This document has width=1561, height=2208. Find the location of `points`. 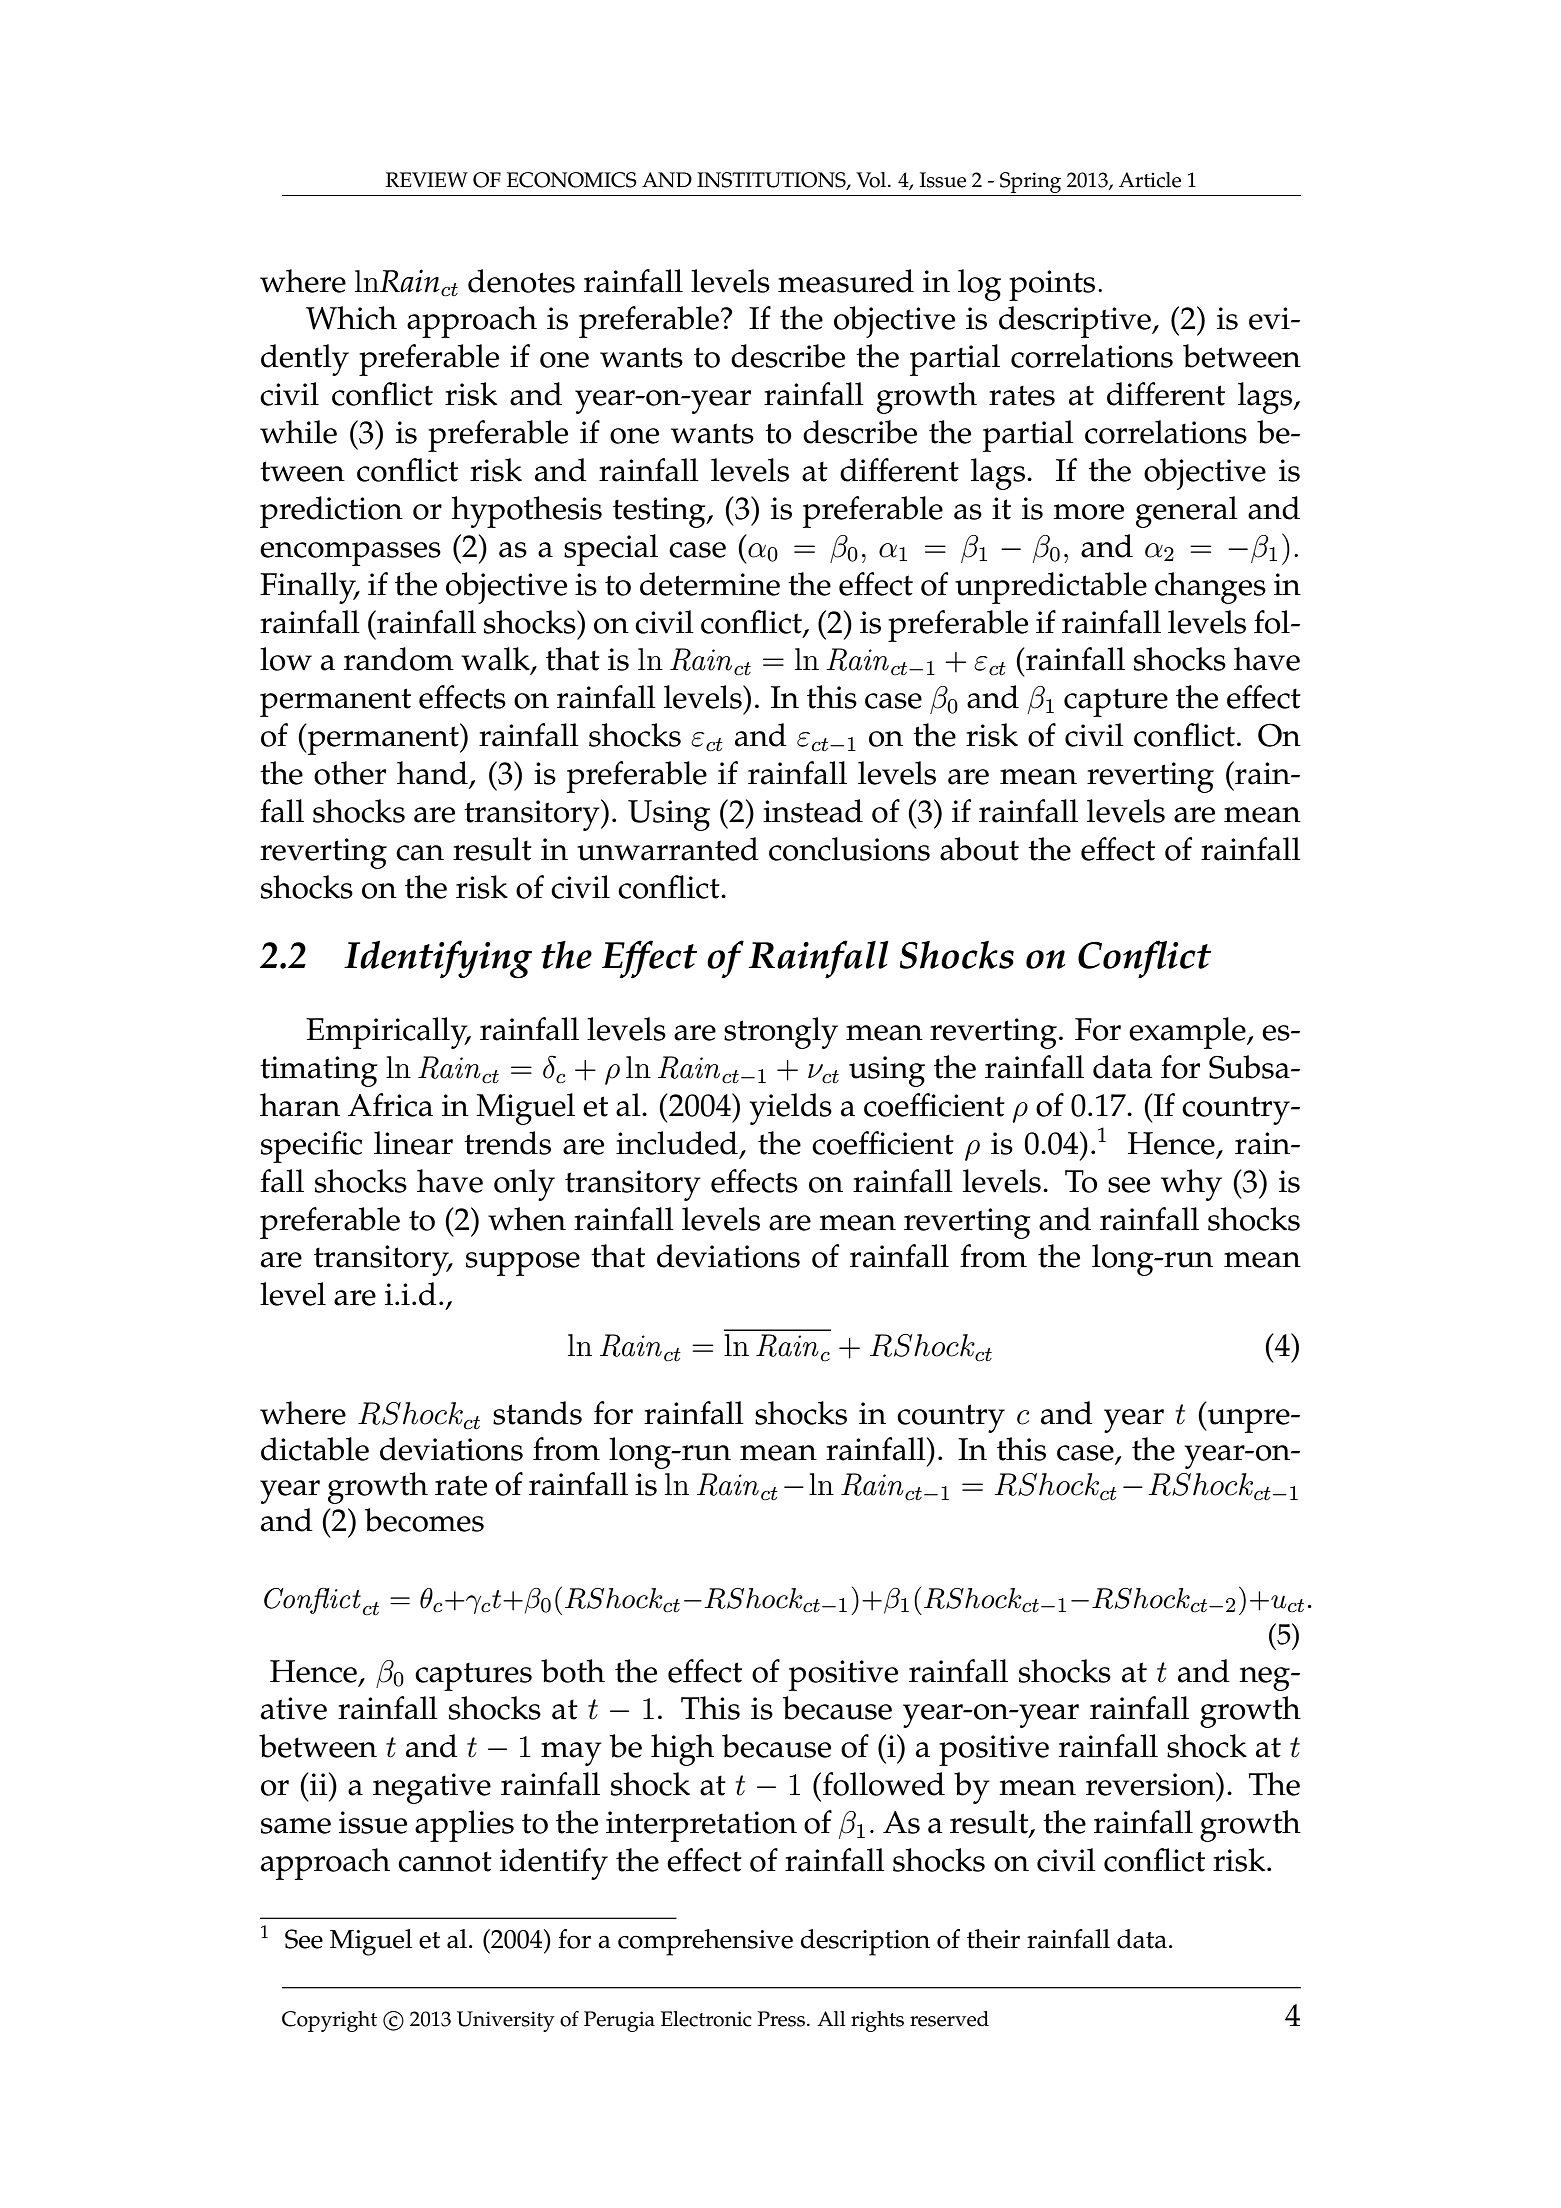

points is located at coordinates (1052, 285).
